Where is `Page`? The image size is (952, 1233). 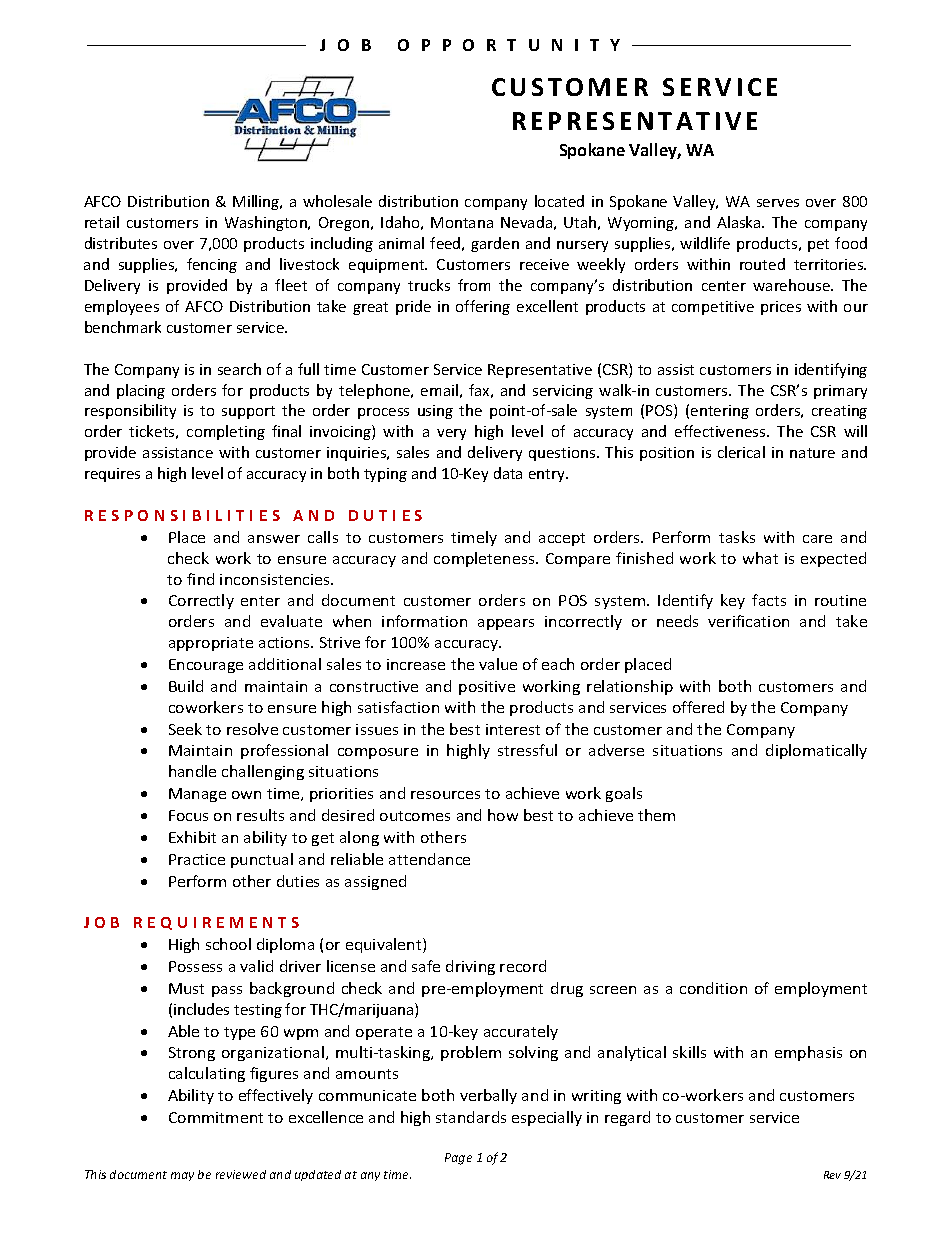
Page is located at coordinates (458, 1159).
